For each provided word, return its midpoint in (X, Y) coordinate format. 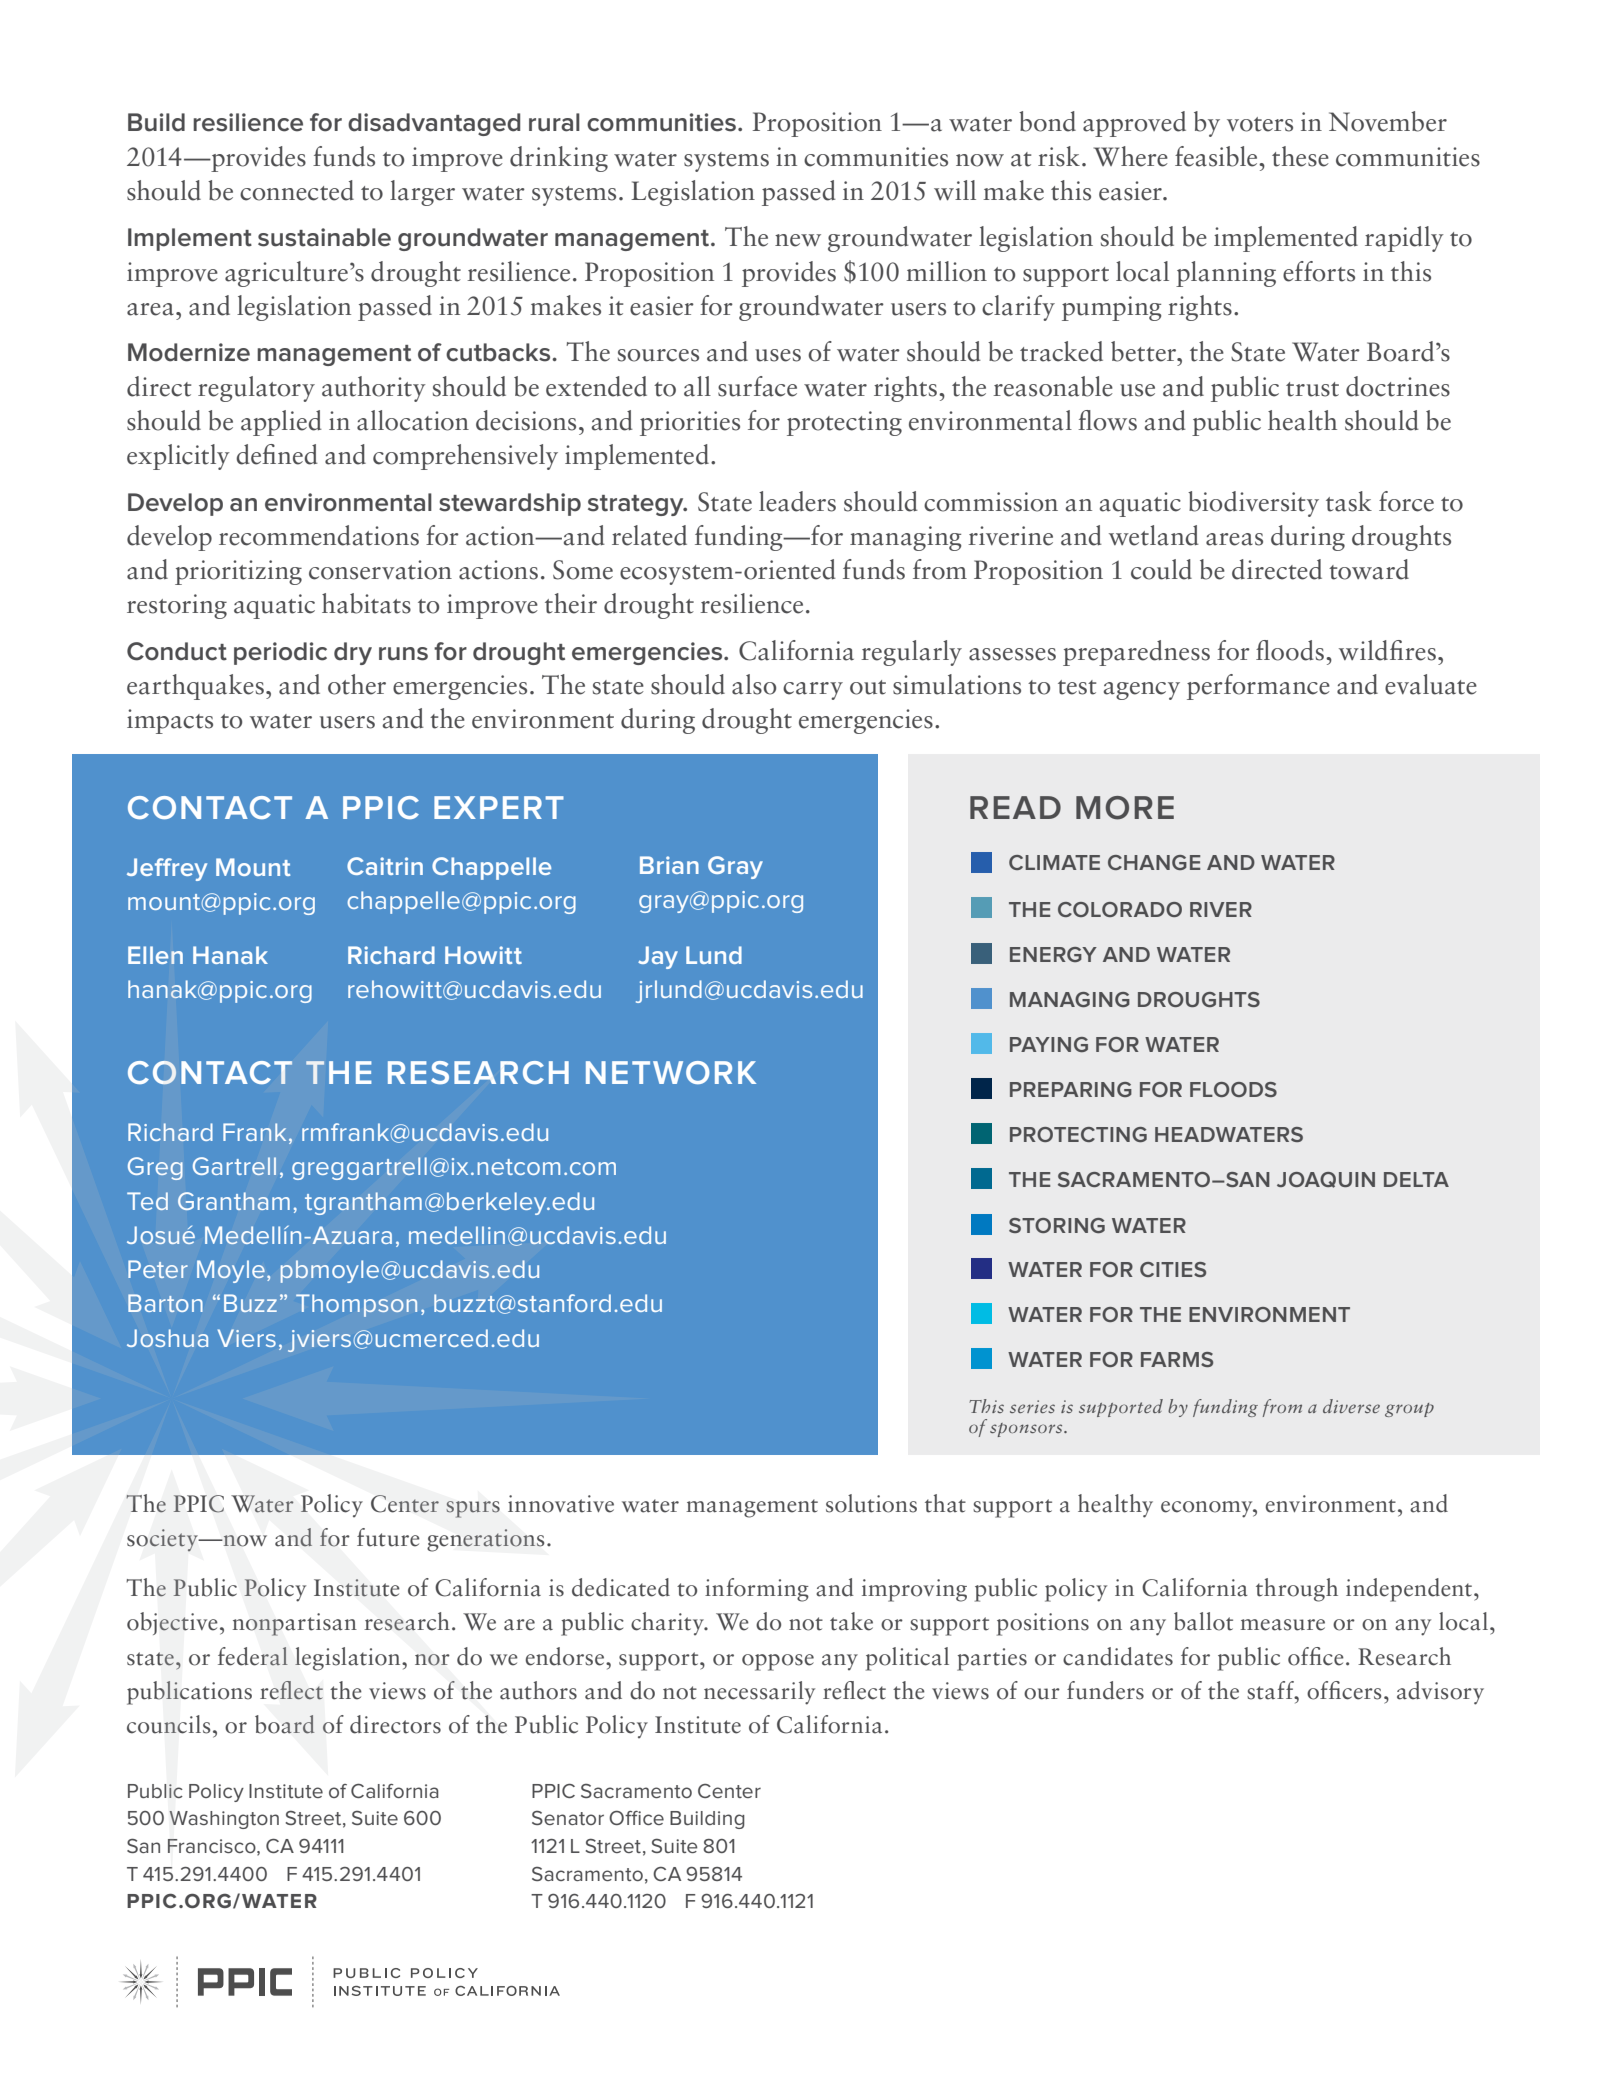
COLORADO (1120, 909)
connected (297, 190)
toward (1369, 569)
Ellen (155, 955)
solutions (871, 1503)
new (798, 240)
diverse (1351, 1406)
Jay (658, 957)
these (1300, 156)
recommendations (319, 535)
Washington (224, 1820)
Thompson (356, 1305)
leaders (797, 501)
